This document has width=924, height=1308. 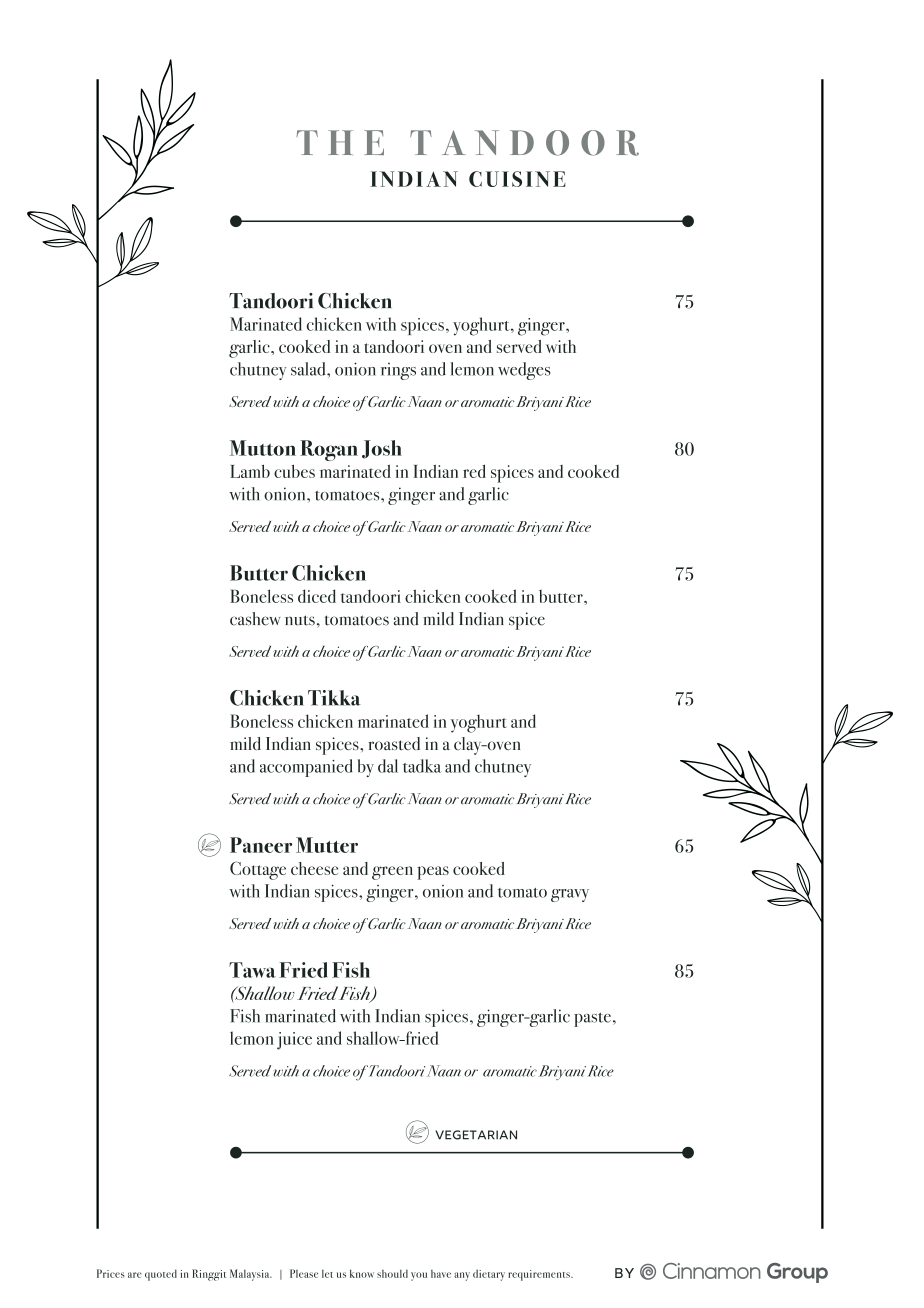 What do you see at coordinates (250, 471) in the document?
I see `Lamb` at bounding box center [250, 471].
